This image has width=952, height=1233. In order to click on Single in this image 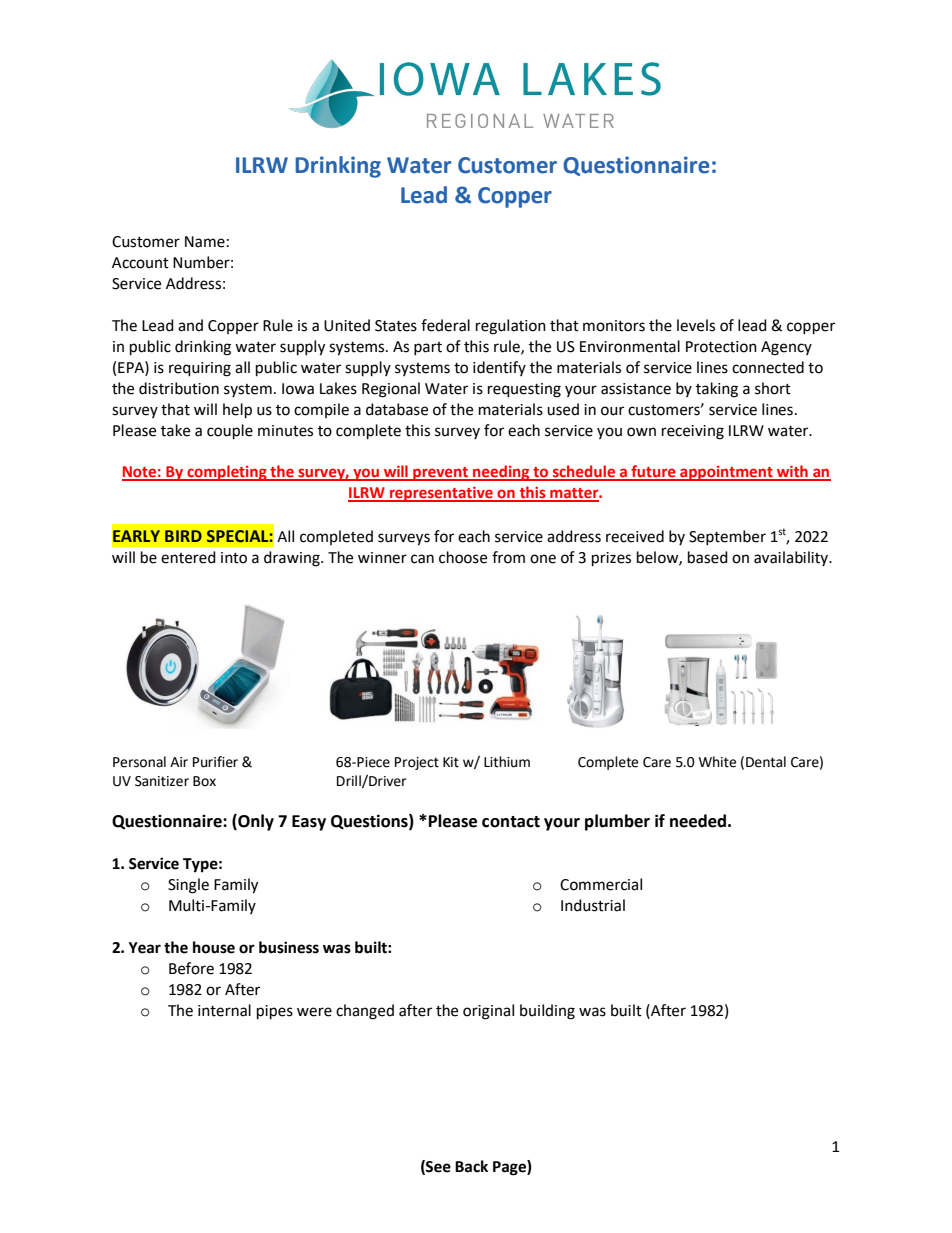, I will do `click(188, 886)`.
